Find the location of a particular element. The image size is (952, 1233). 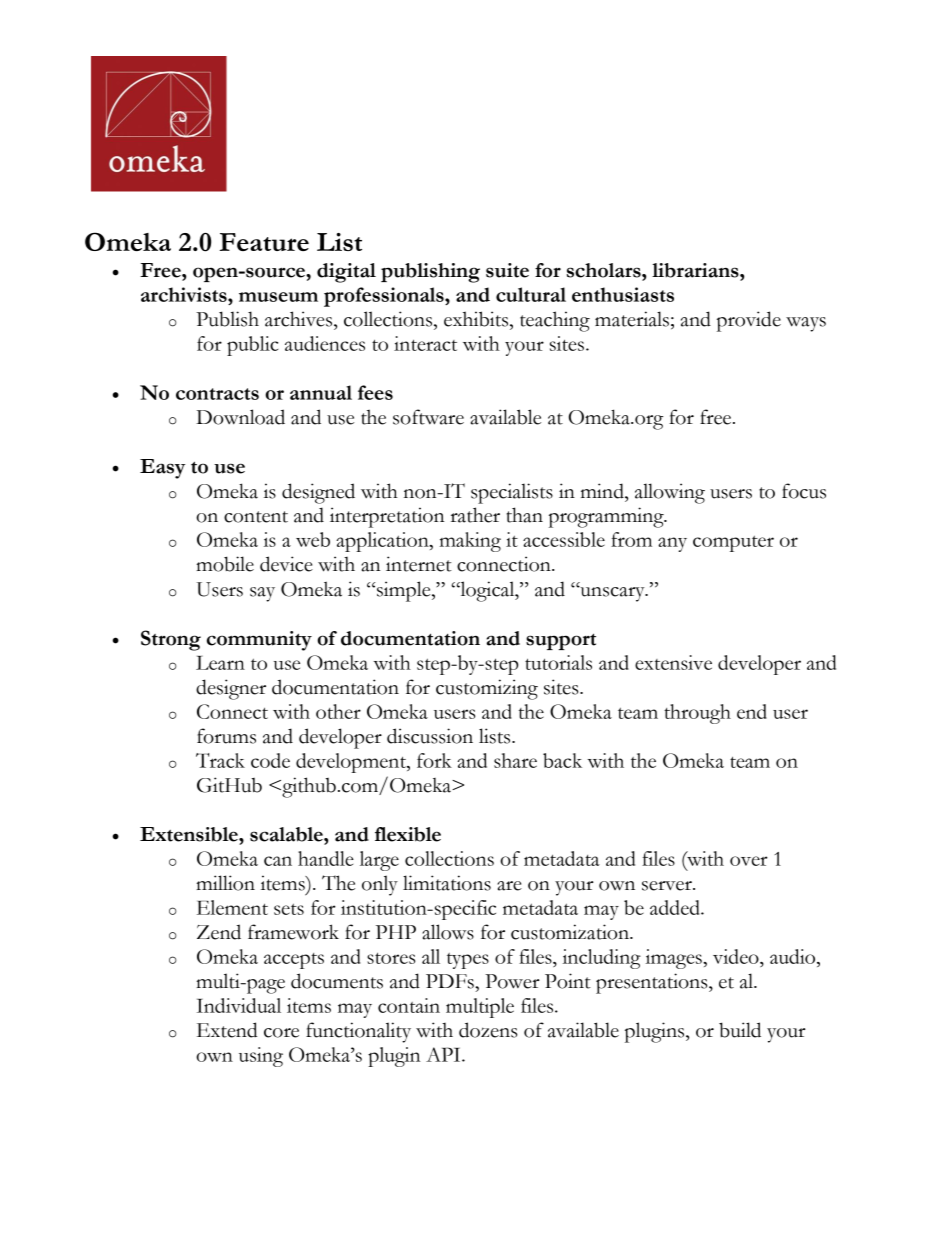

software is located at coordinates (428, 417).
